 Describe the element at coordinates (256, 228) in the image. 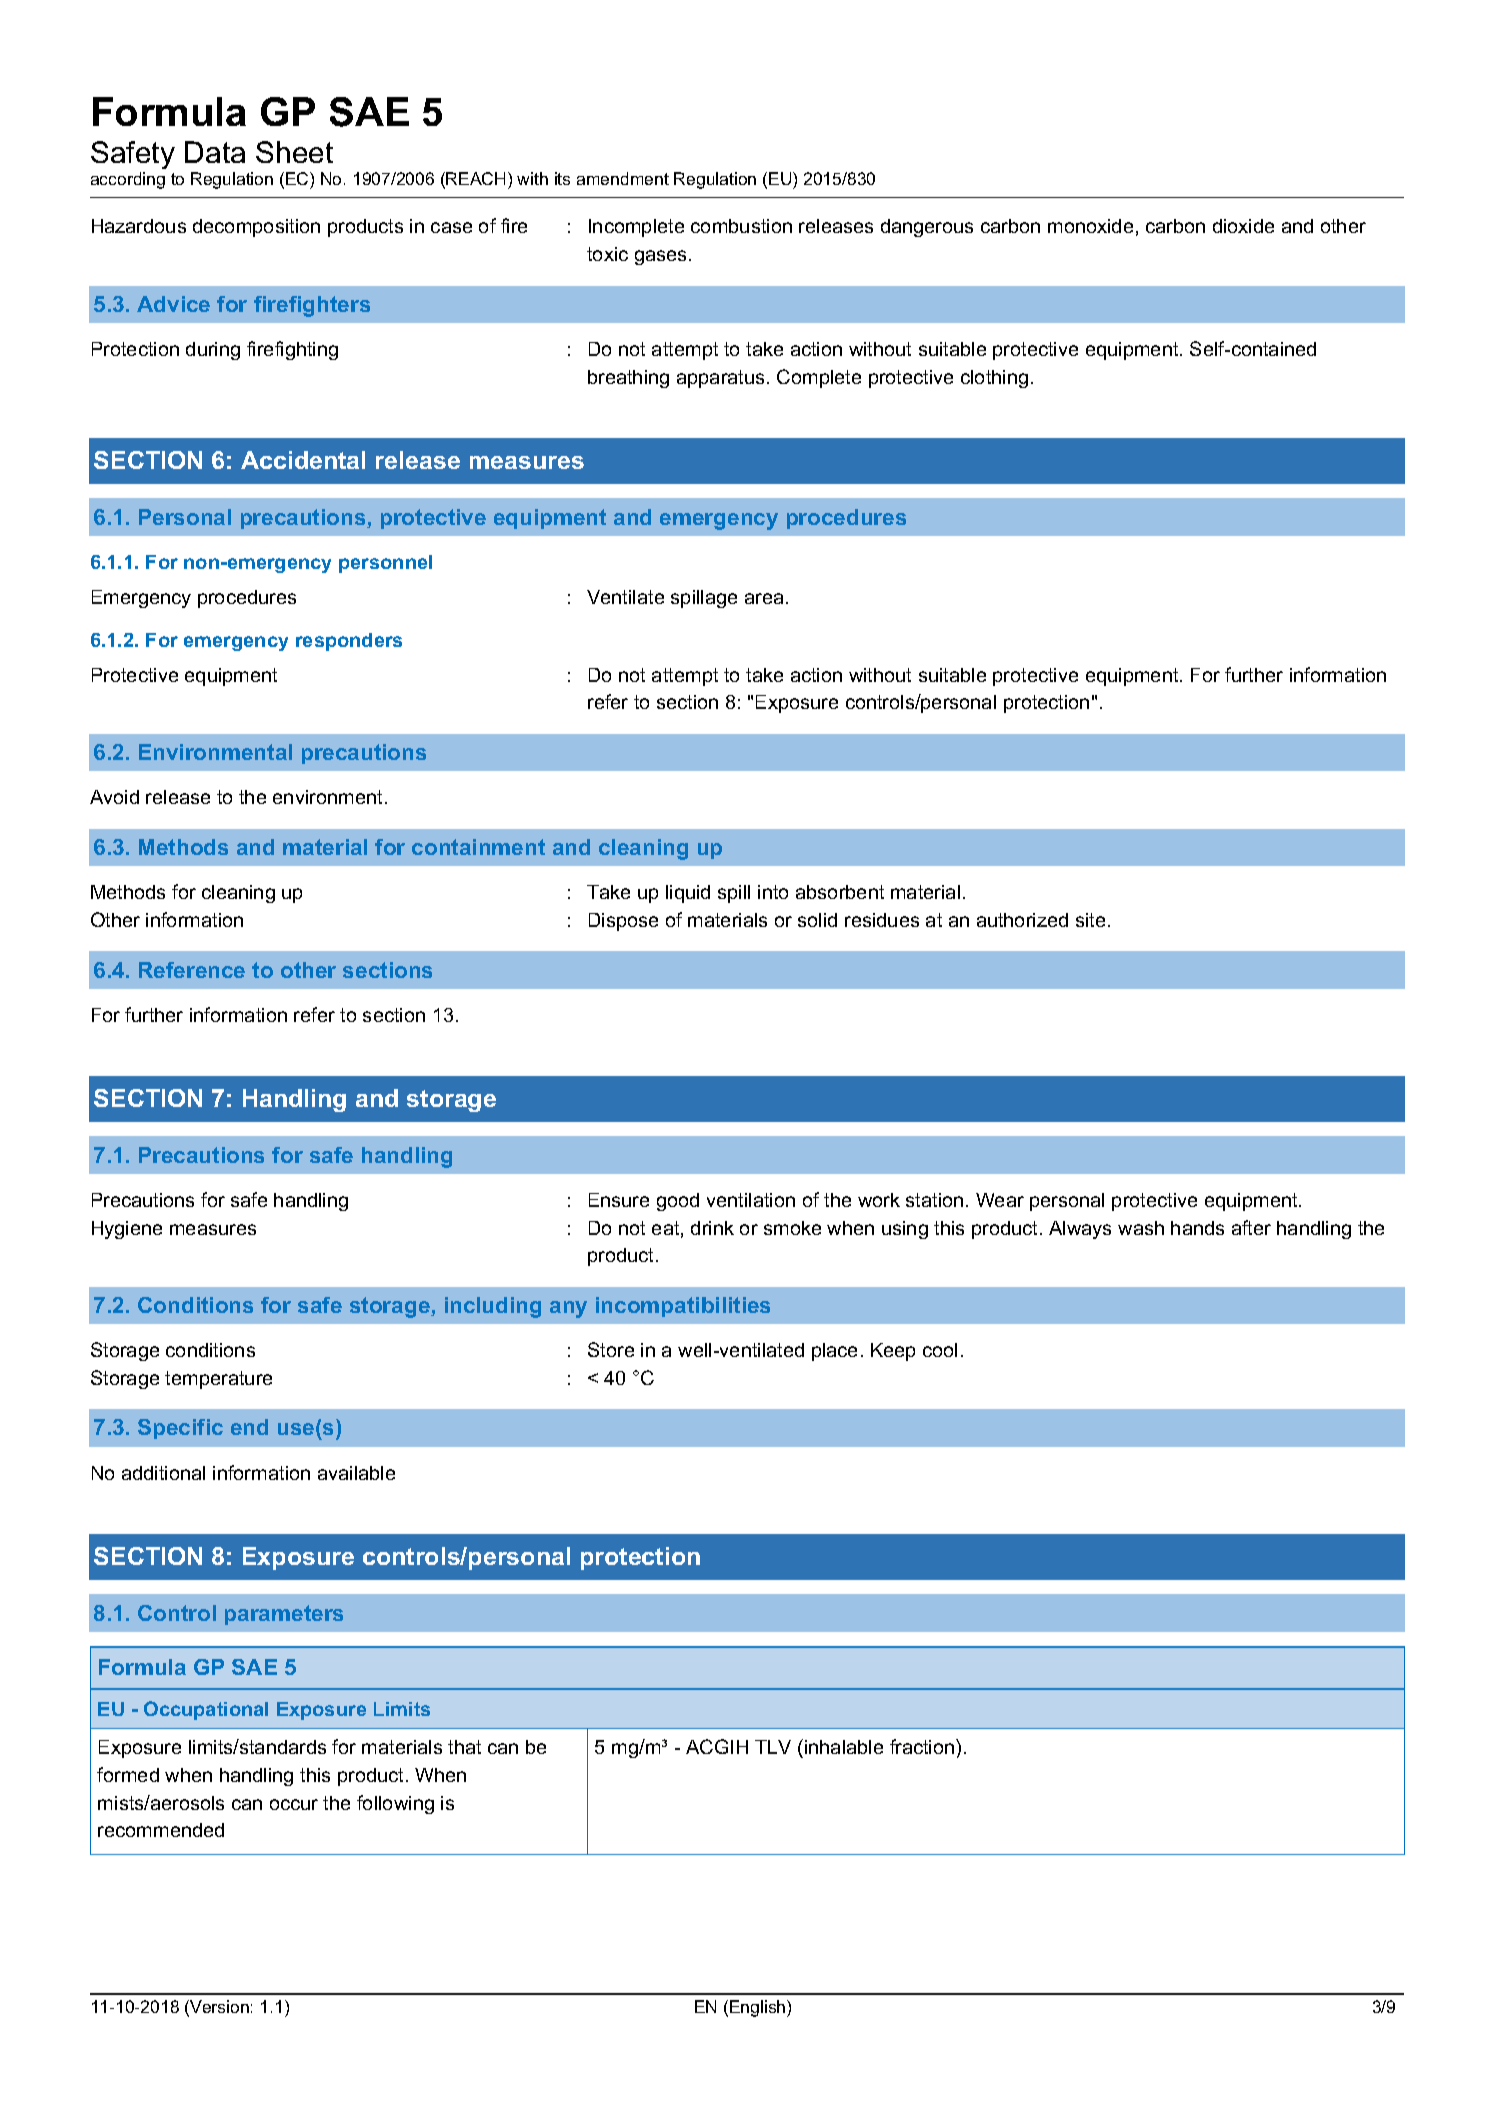

I see `decomposition` at that location.
